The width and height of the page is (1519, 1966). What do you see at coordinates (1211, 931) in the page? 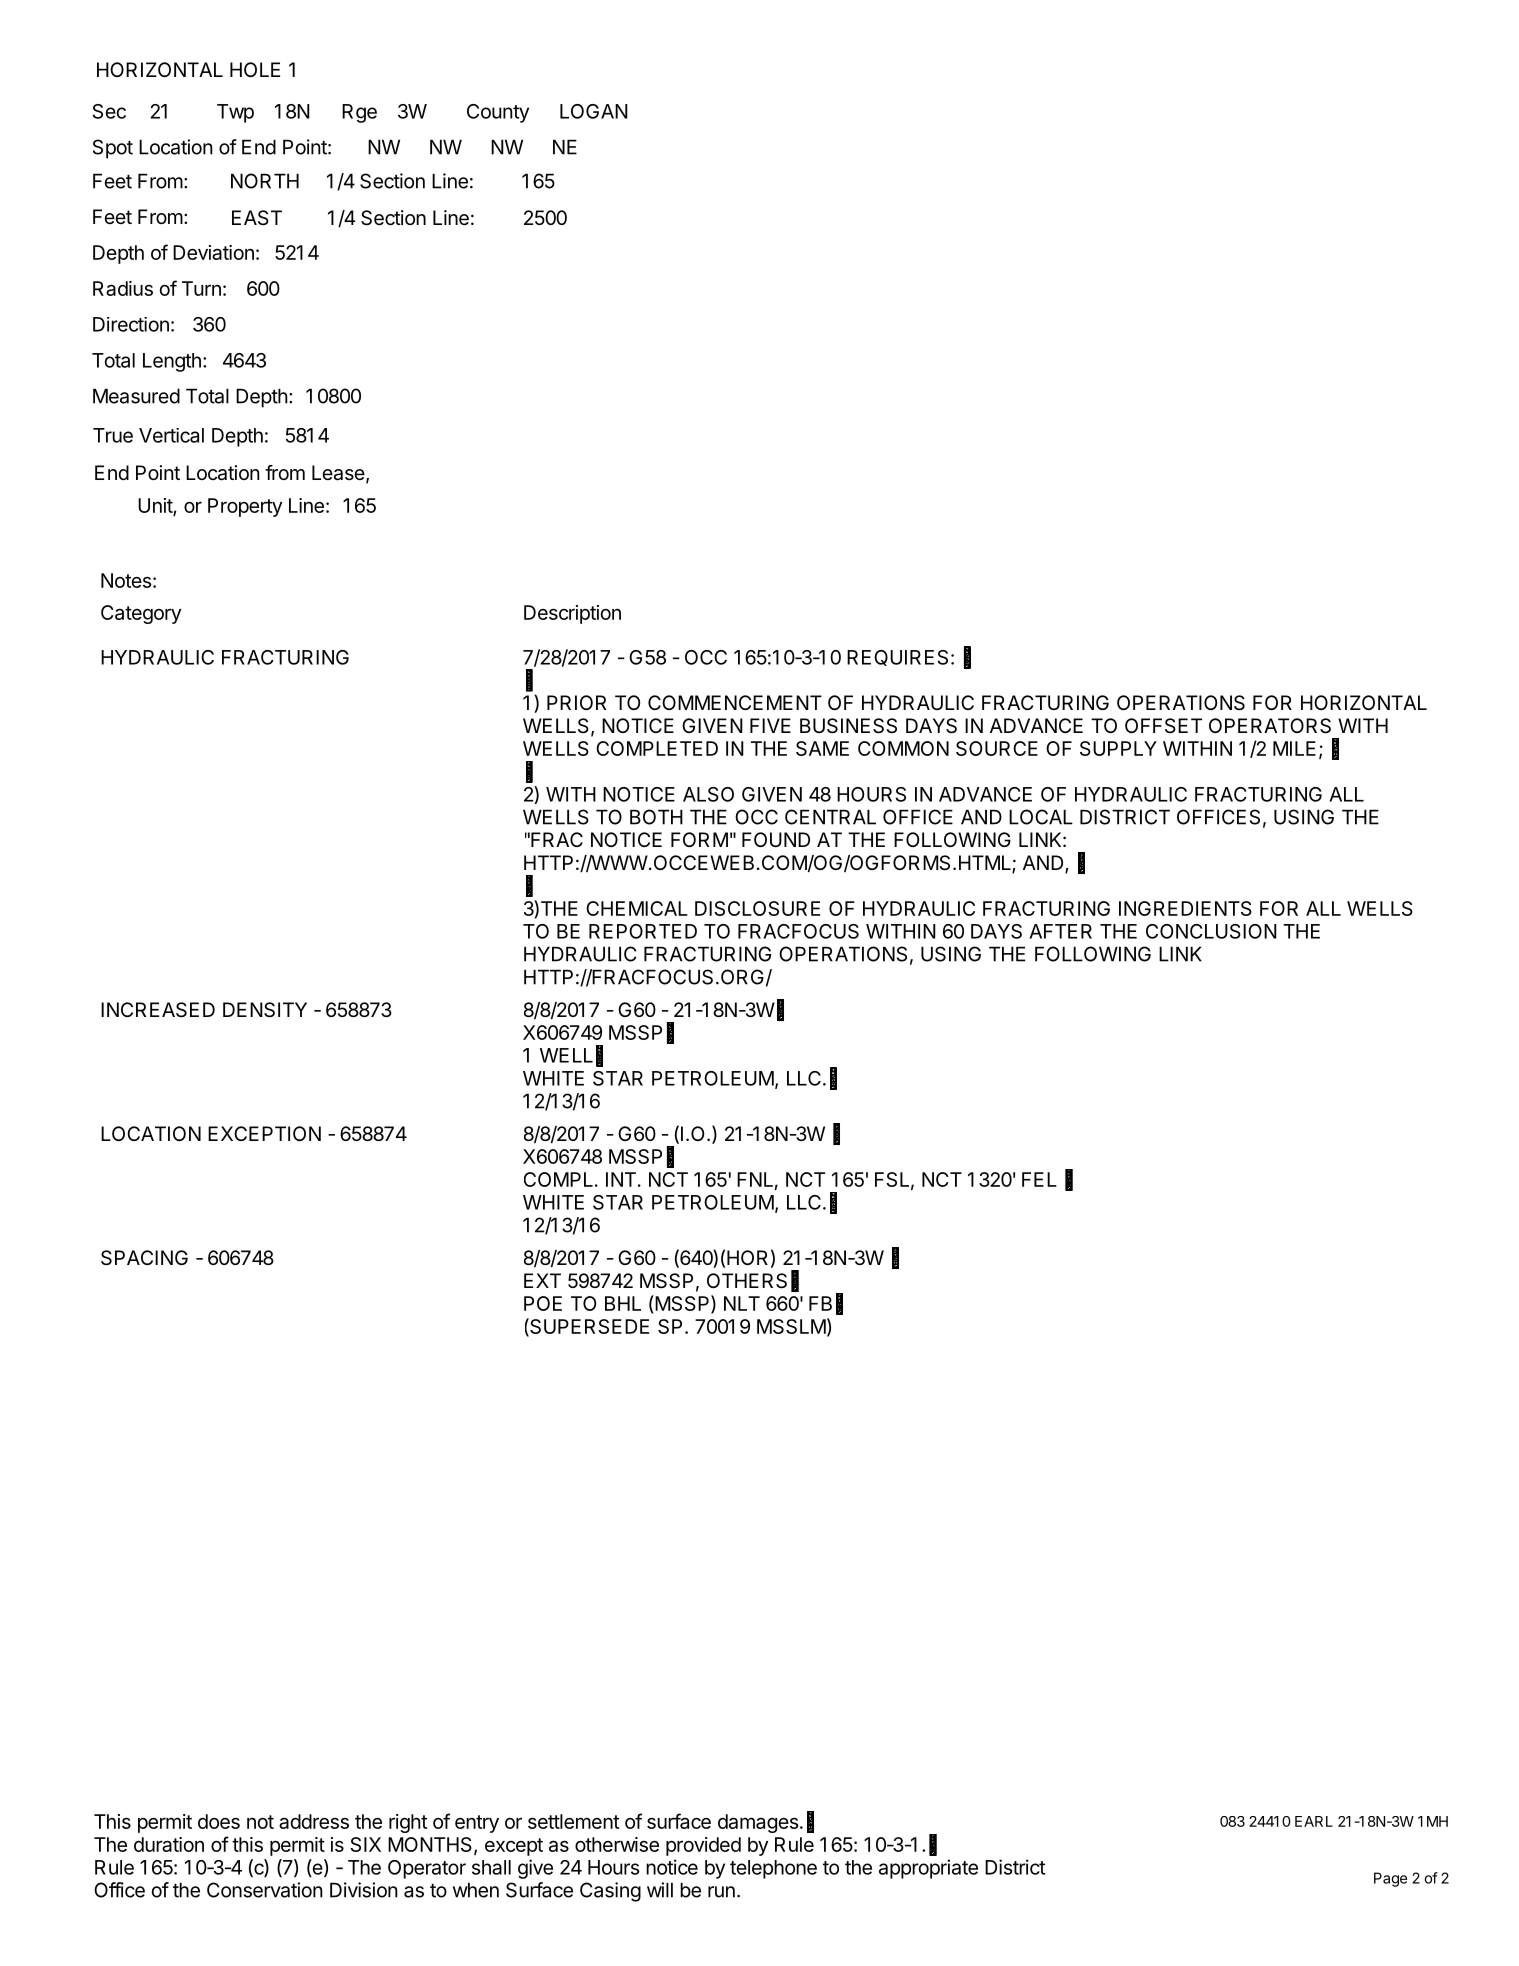
I see `CONCLUSION` at bounding box center [1211, 931].
